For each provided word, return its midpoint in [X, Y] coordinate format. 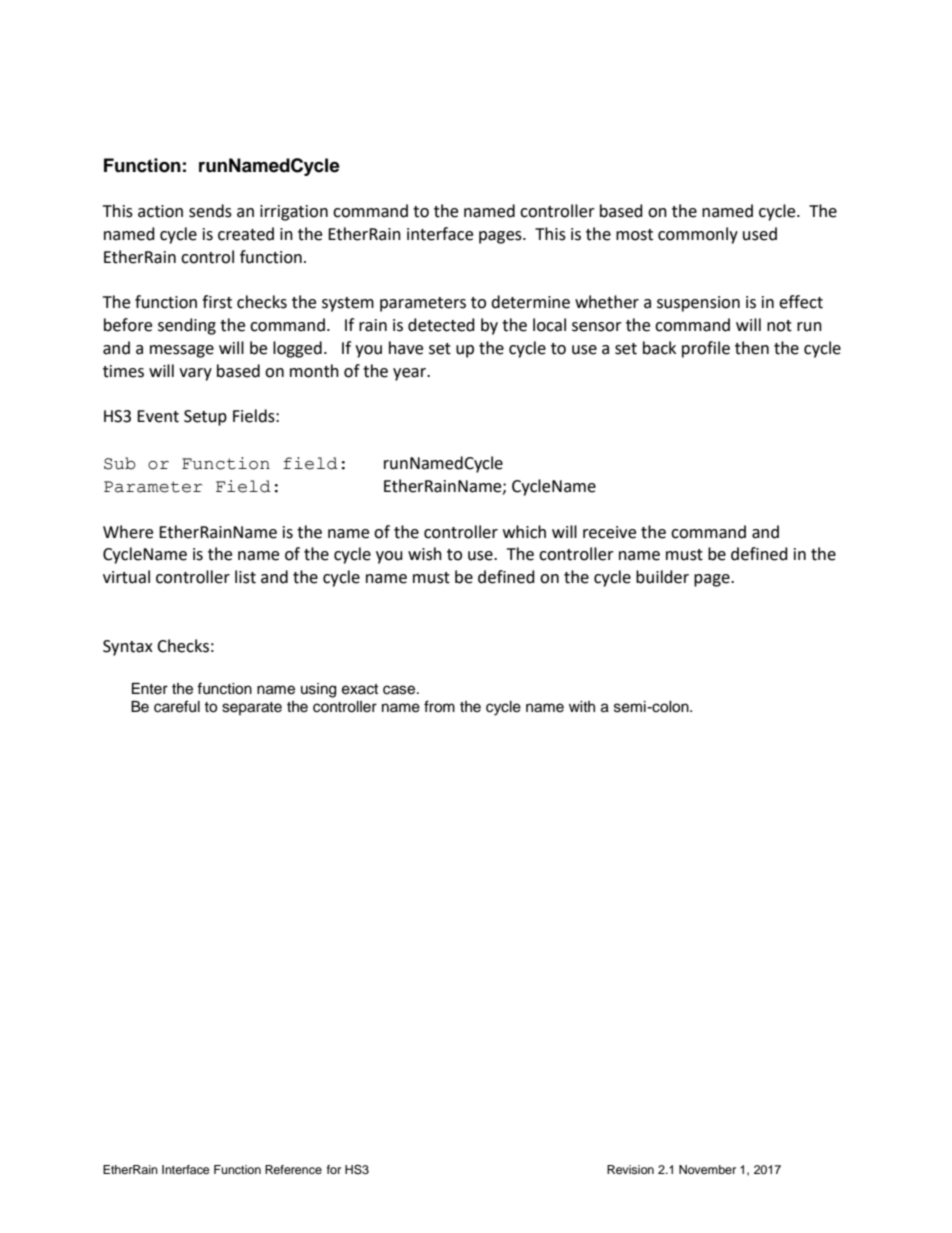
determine [530, 302]
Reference [293, 1169]
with [582, 706]
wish [425, 554]
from [439, 706]
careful [177, 706]
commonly [698, 235]
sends [210, 211]
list [245, 577]
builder [662, 577]
